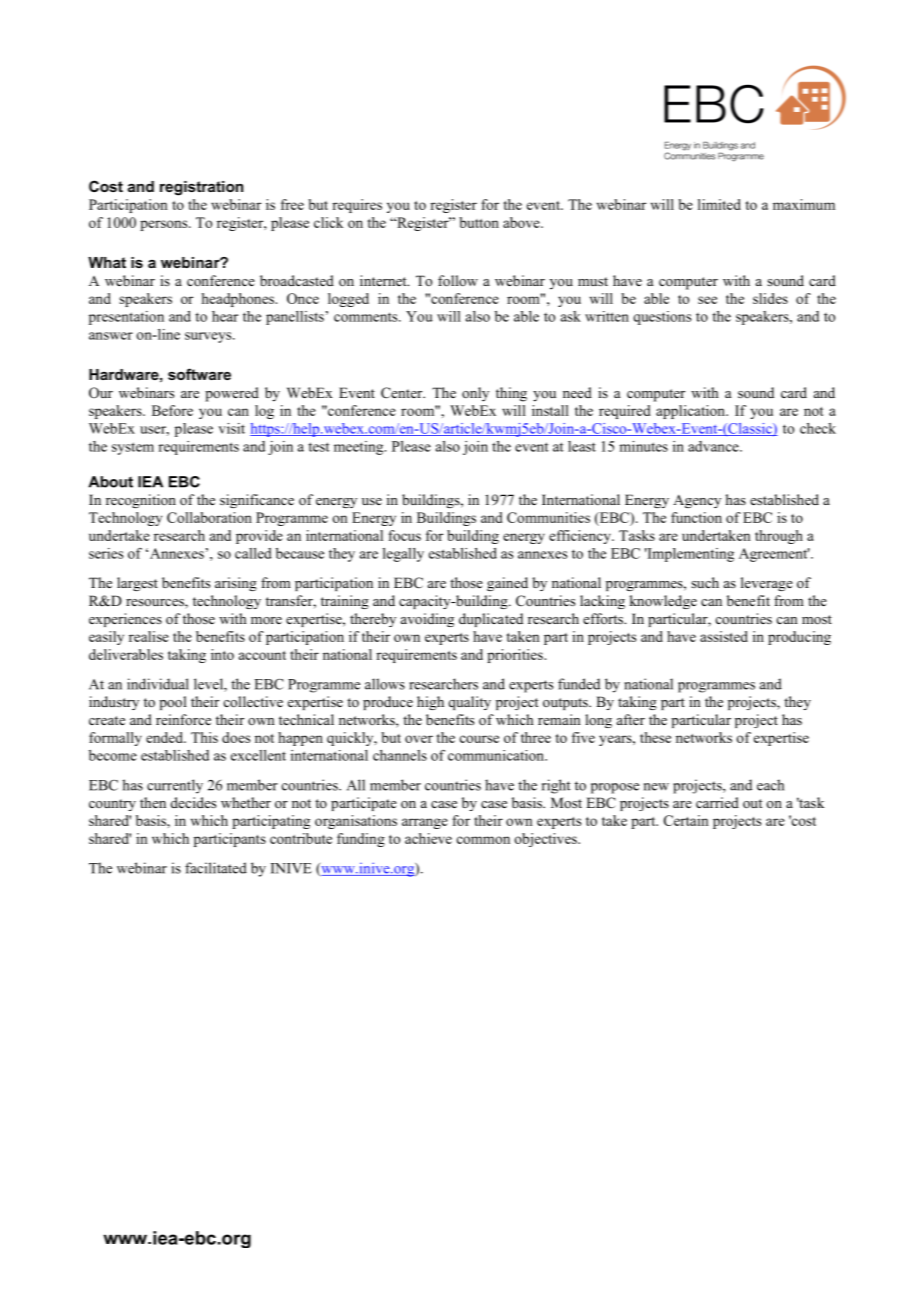  What do you see at coordinates (216, 868) in the page?
I see `facilitated` at bounding box center [216, 868].
